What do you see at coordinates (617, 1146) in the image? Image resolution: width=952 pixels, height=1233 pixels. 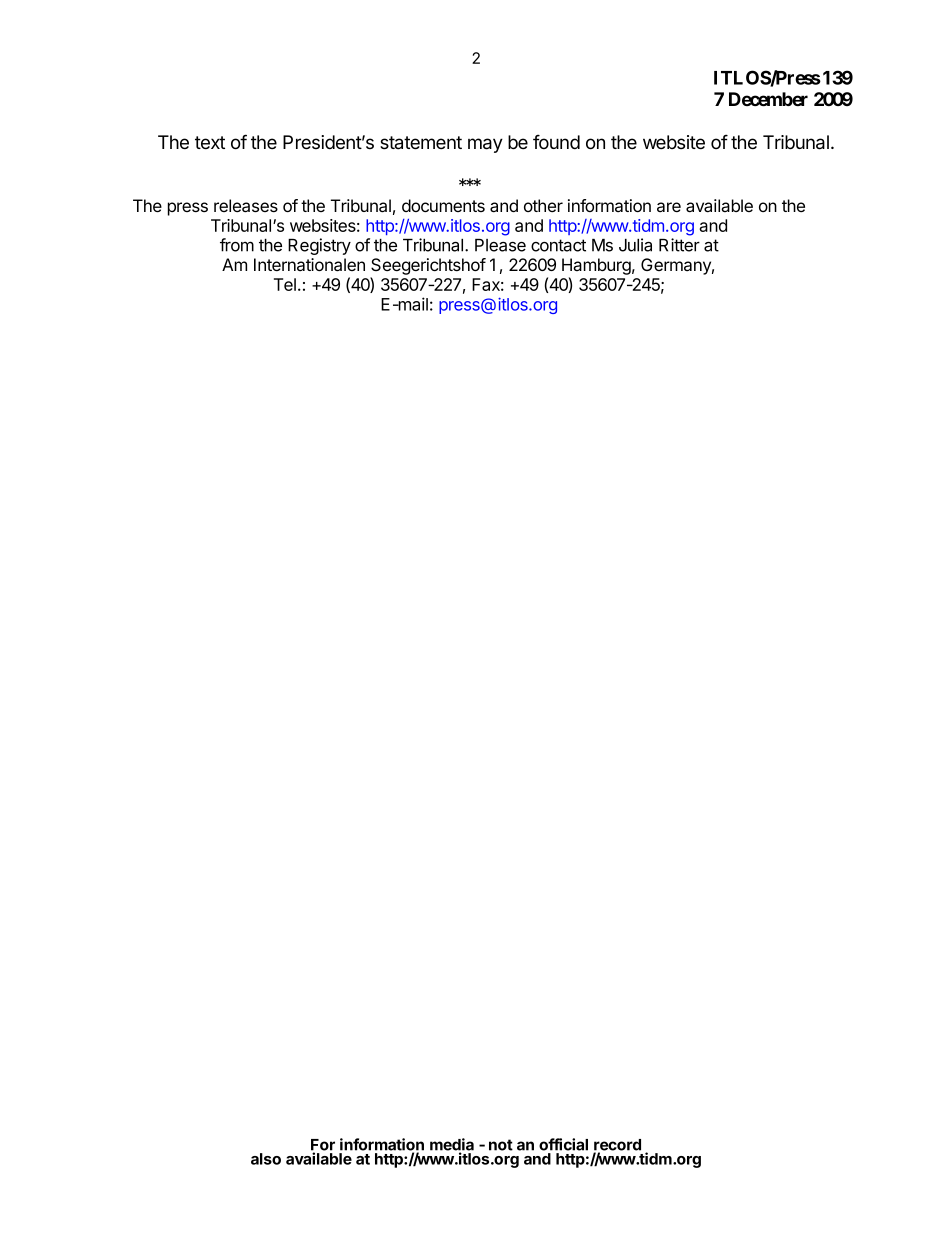 I see `record` at bounding box center [617, 1146].
